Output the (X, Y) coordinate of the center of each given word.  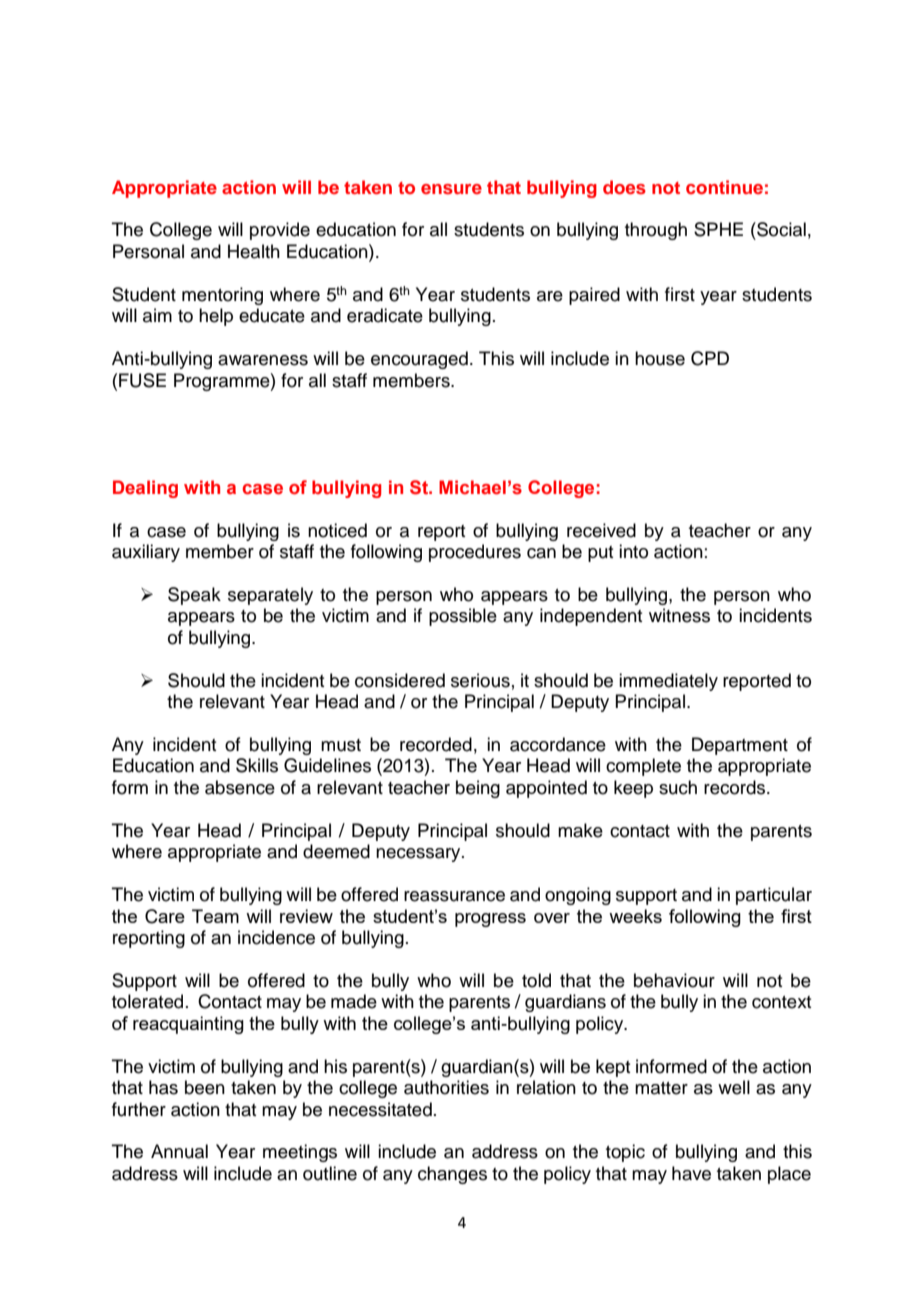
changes (452, 1175)
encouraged (419, 360)
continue (724, 187)
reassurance (454, 896)
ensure (451, 189)
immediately (668, 682)
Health (254, 251)
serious (480, 680)
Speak (194, 596)
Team (215, 916)
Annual (179, 1151)
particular (774, 896)
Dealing (145, 489)
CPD (710, 358)
